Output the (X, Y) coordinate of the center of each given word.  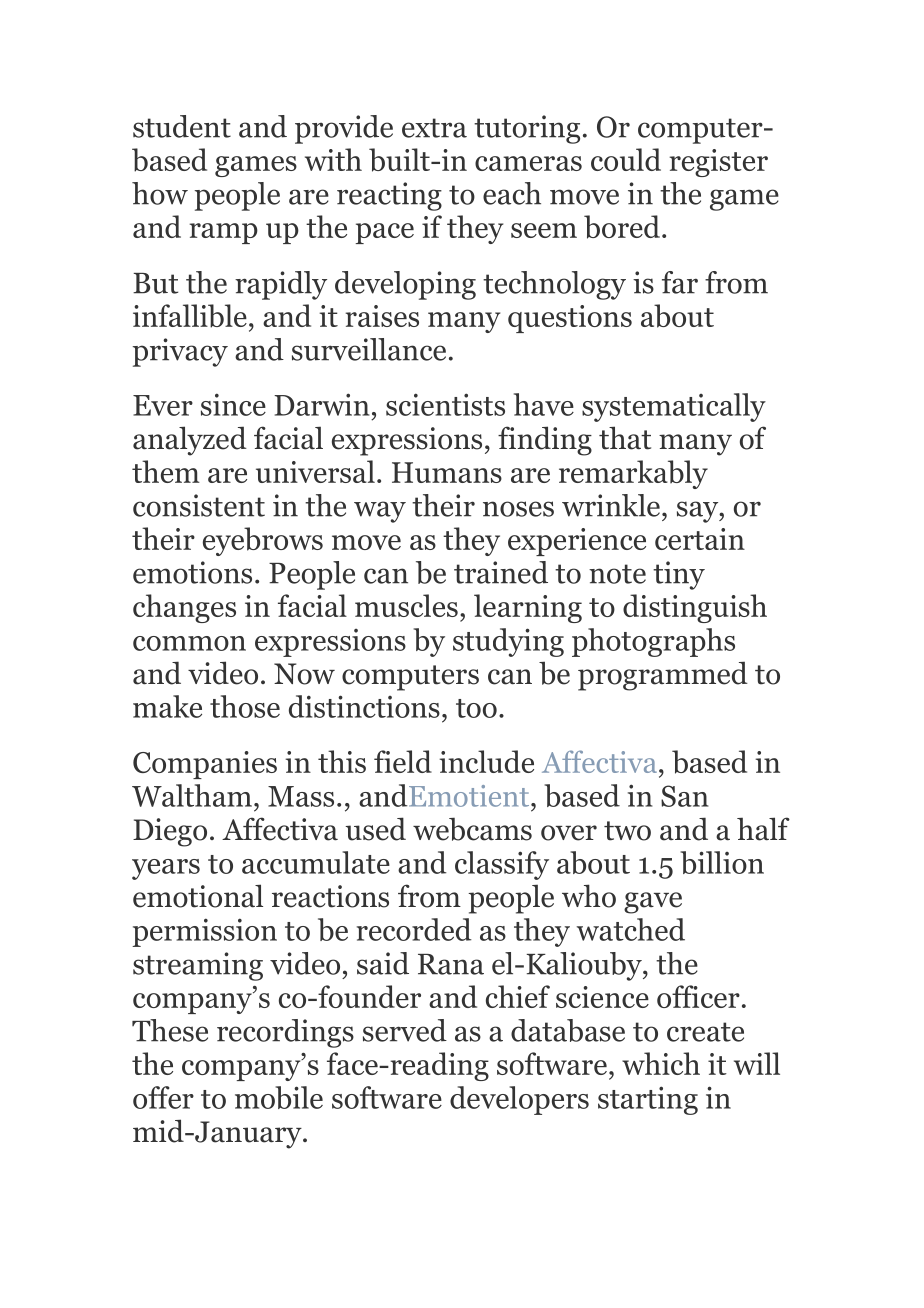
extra (434, 128)
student (182, 126)
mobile (279, 1097)
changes (184, 608)
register (718, 163)
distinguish (695, 608)
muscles (406, 605)
